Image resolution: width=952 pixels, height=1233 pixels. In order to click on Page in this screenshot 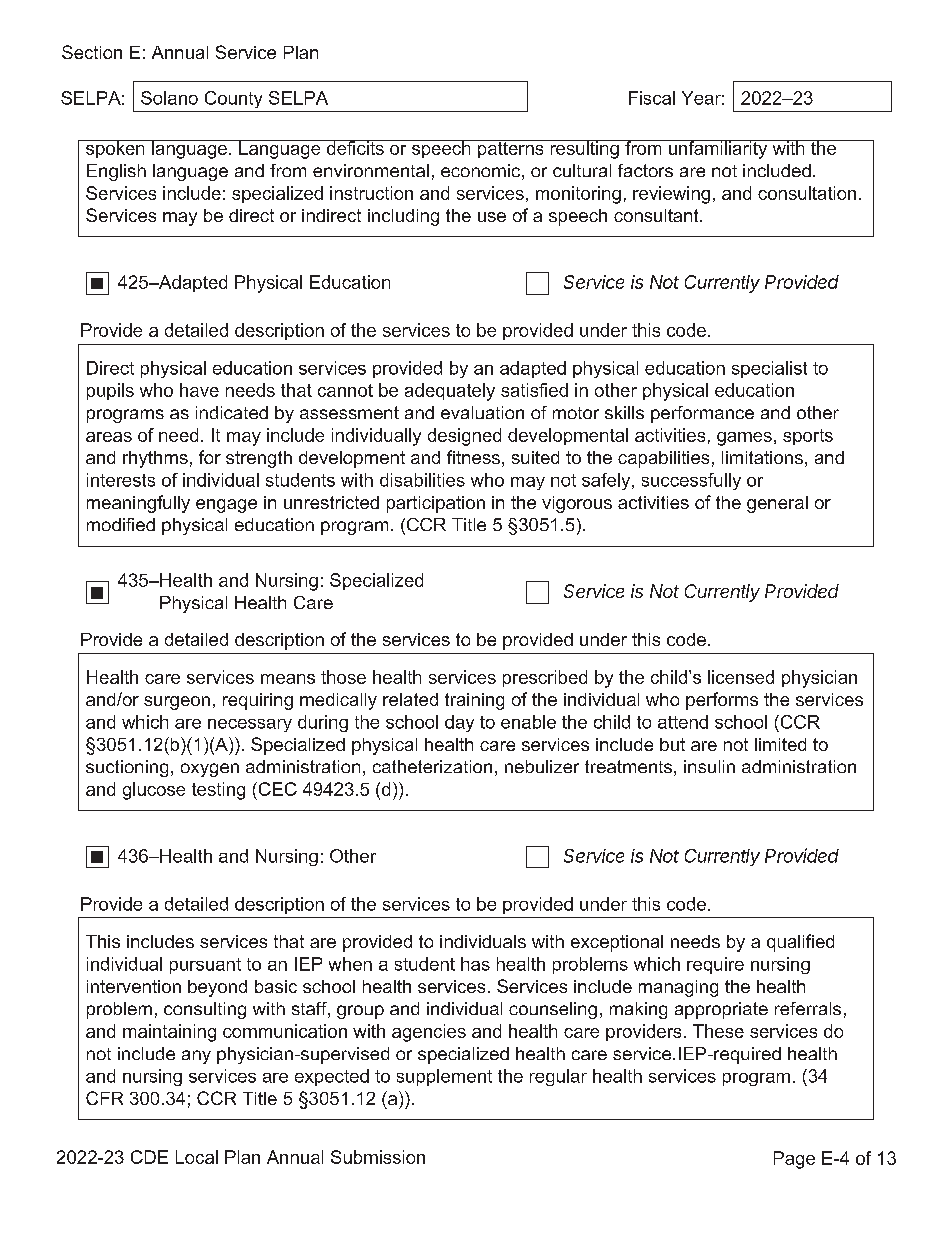, I will do `click(794, 1160)`.
